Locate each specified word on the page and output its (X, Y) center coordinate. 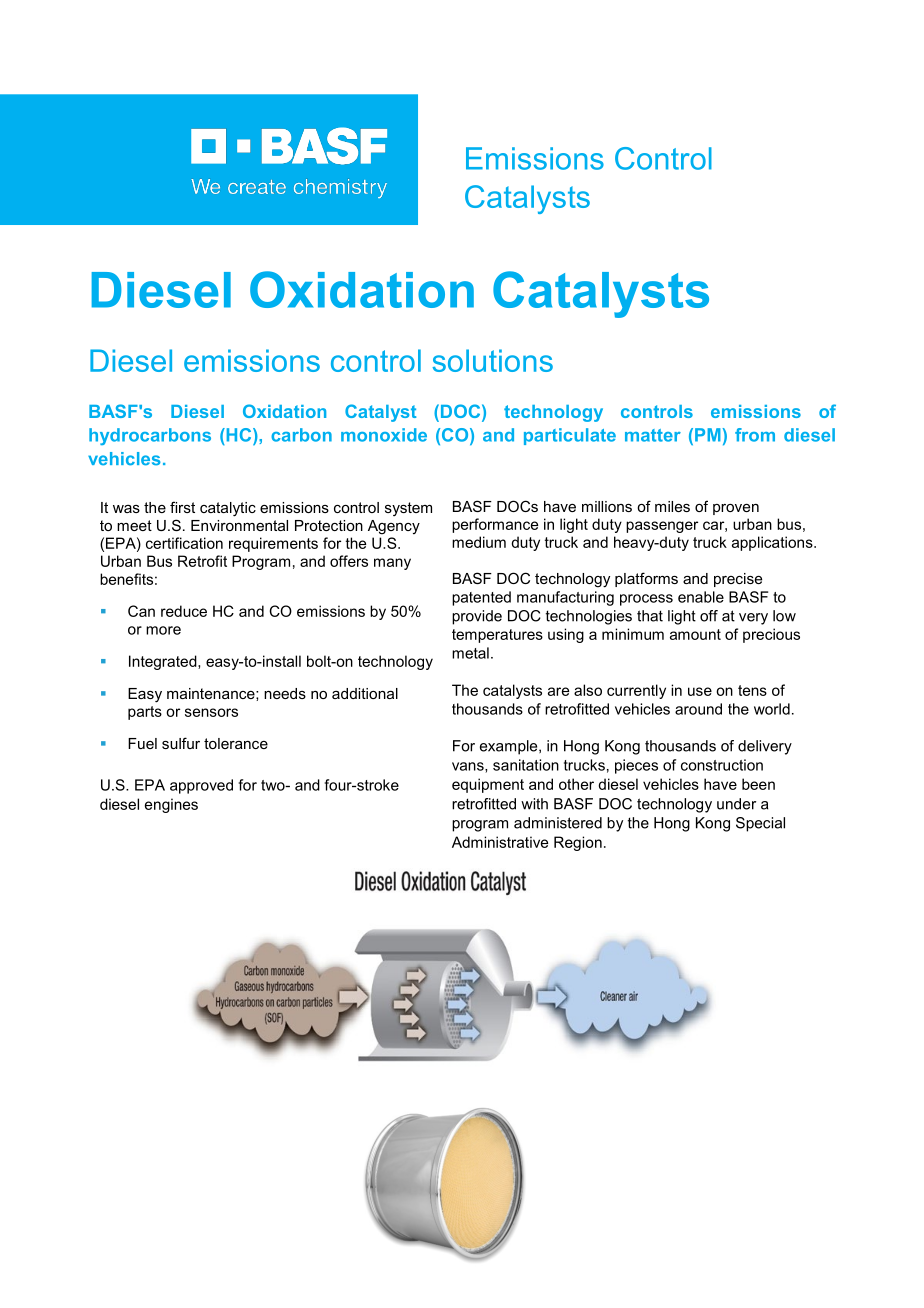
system (408, 509)
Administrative (500, 842)
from (755, 435)
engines (171, 805)
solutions (493, 360)
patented (481, 598)
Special (760, 824)
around (698, 709)
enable (701, 597)
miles (672, 506)
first (182, 507)
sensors (211, 712)
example (510, 747)
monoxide (384, 435)
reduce (184, 611)
